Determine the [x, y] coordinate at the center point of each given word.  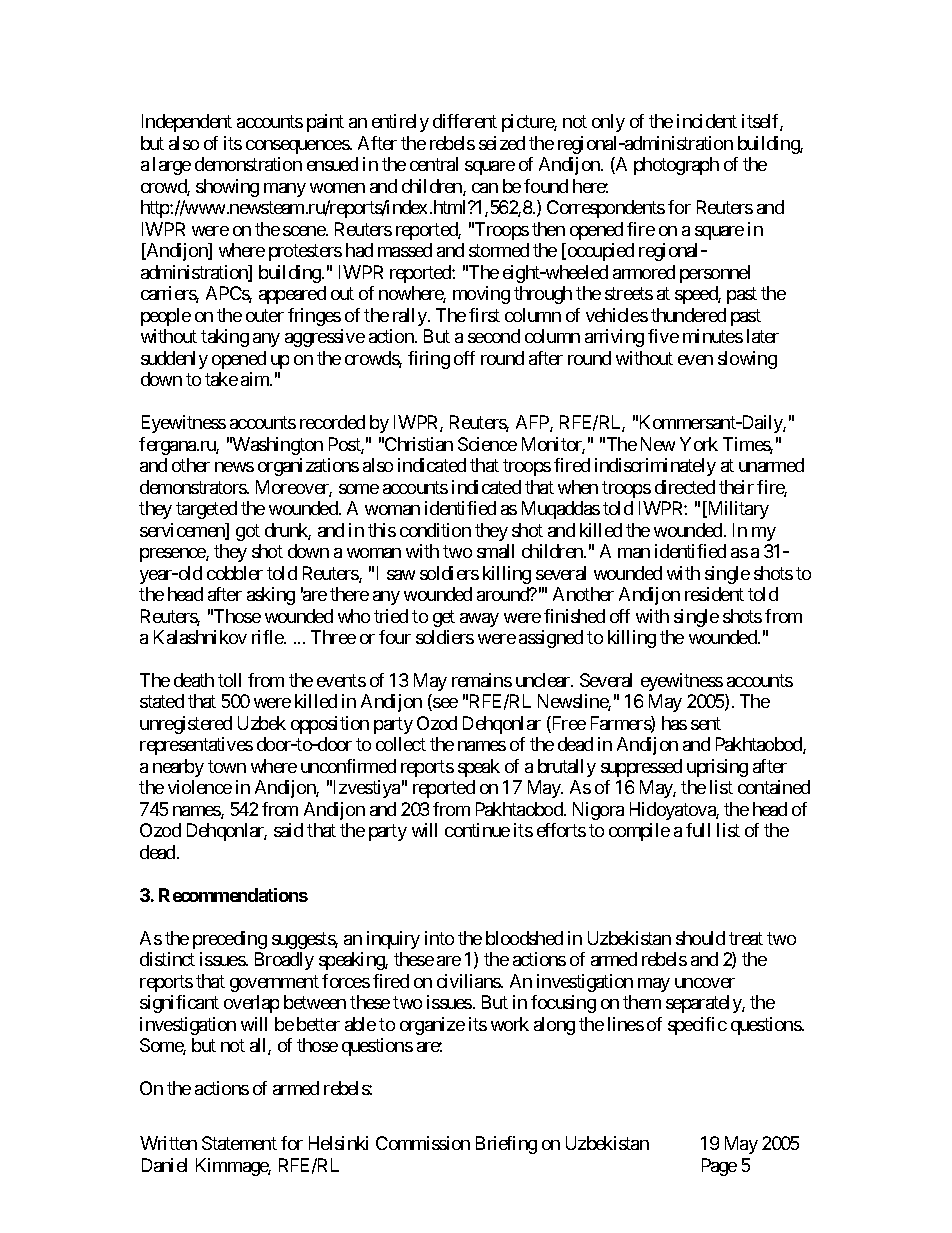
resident [714, 594]
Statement [239, 1143]
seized [502, 143]
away [479, 620]
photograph [676, 166]
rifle [268, 637]
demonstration [248, 164]
